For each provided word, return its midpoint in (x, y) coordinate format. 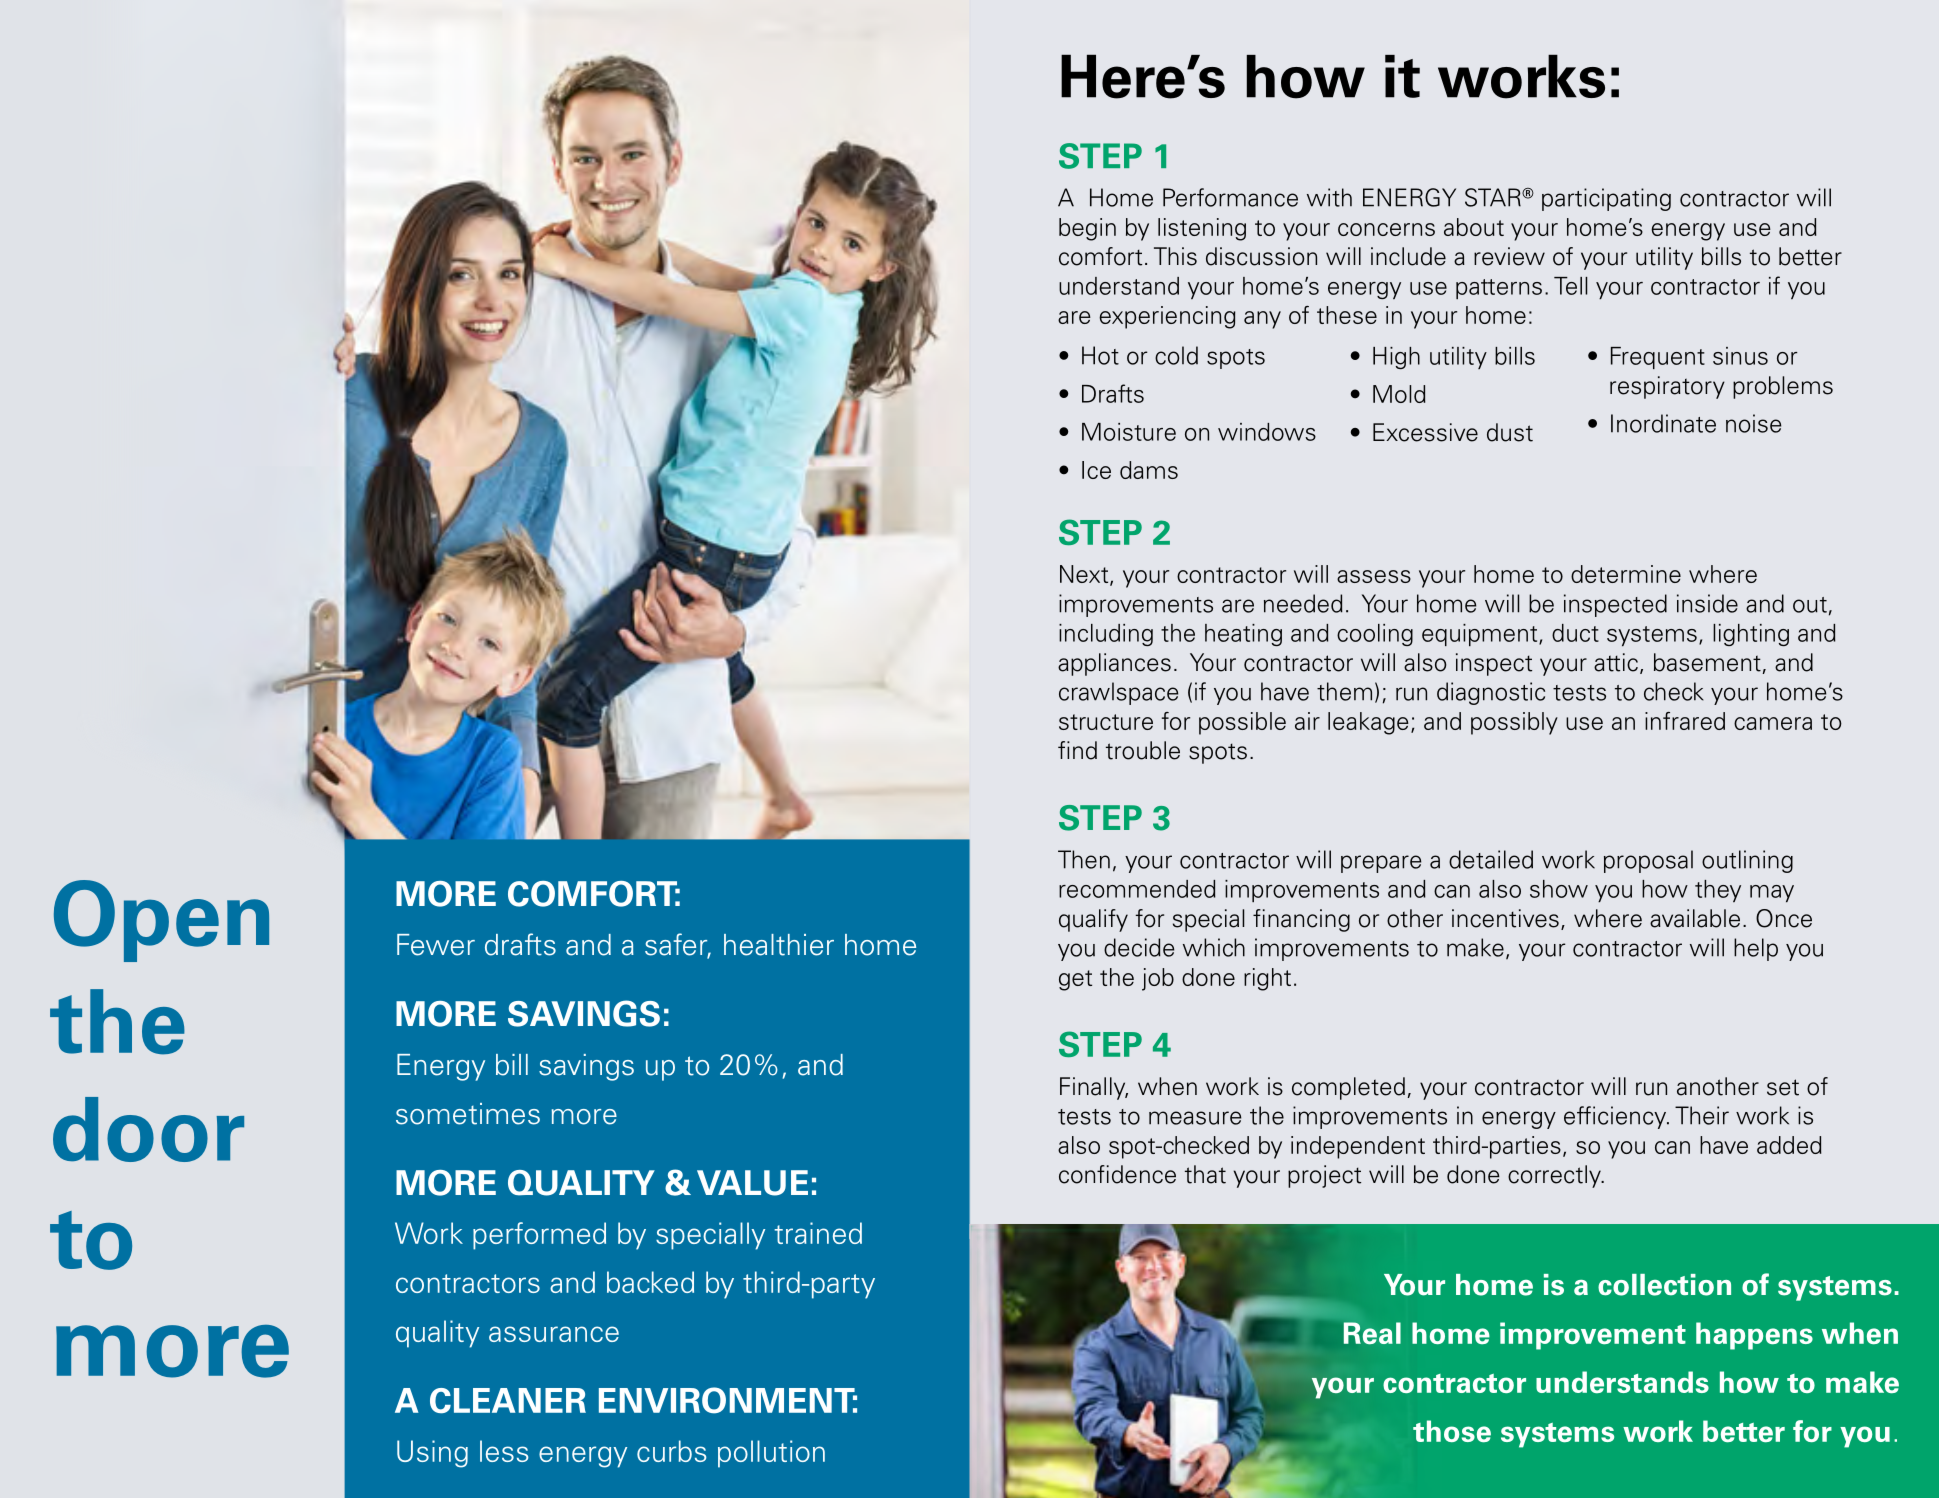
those (1452, 1431)
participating (1606, 199)
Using (432, 1454)
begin (1087, 229)
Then (1084, 859)
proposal (1648, 861)
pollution (771, 1454)
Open (161, 921)
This (1175, 256)
